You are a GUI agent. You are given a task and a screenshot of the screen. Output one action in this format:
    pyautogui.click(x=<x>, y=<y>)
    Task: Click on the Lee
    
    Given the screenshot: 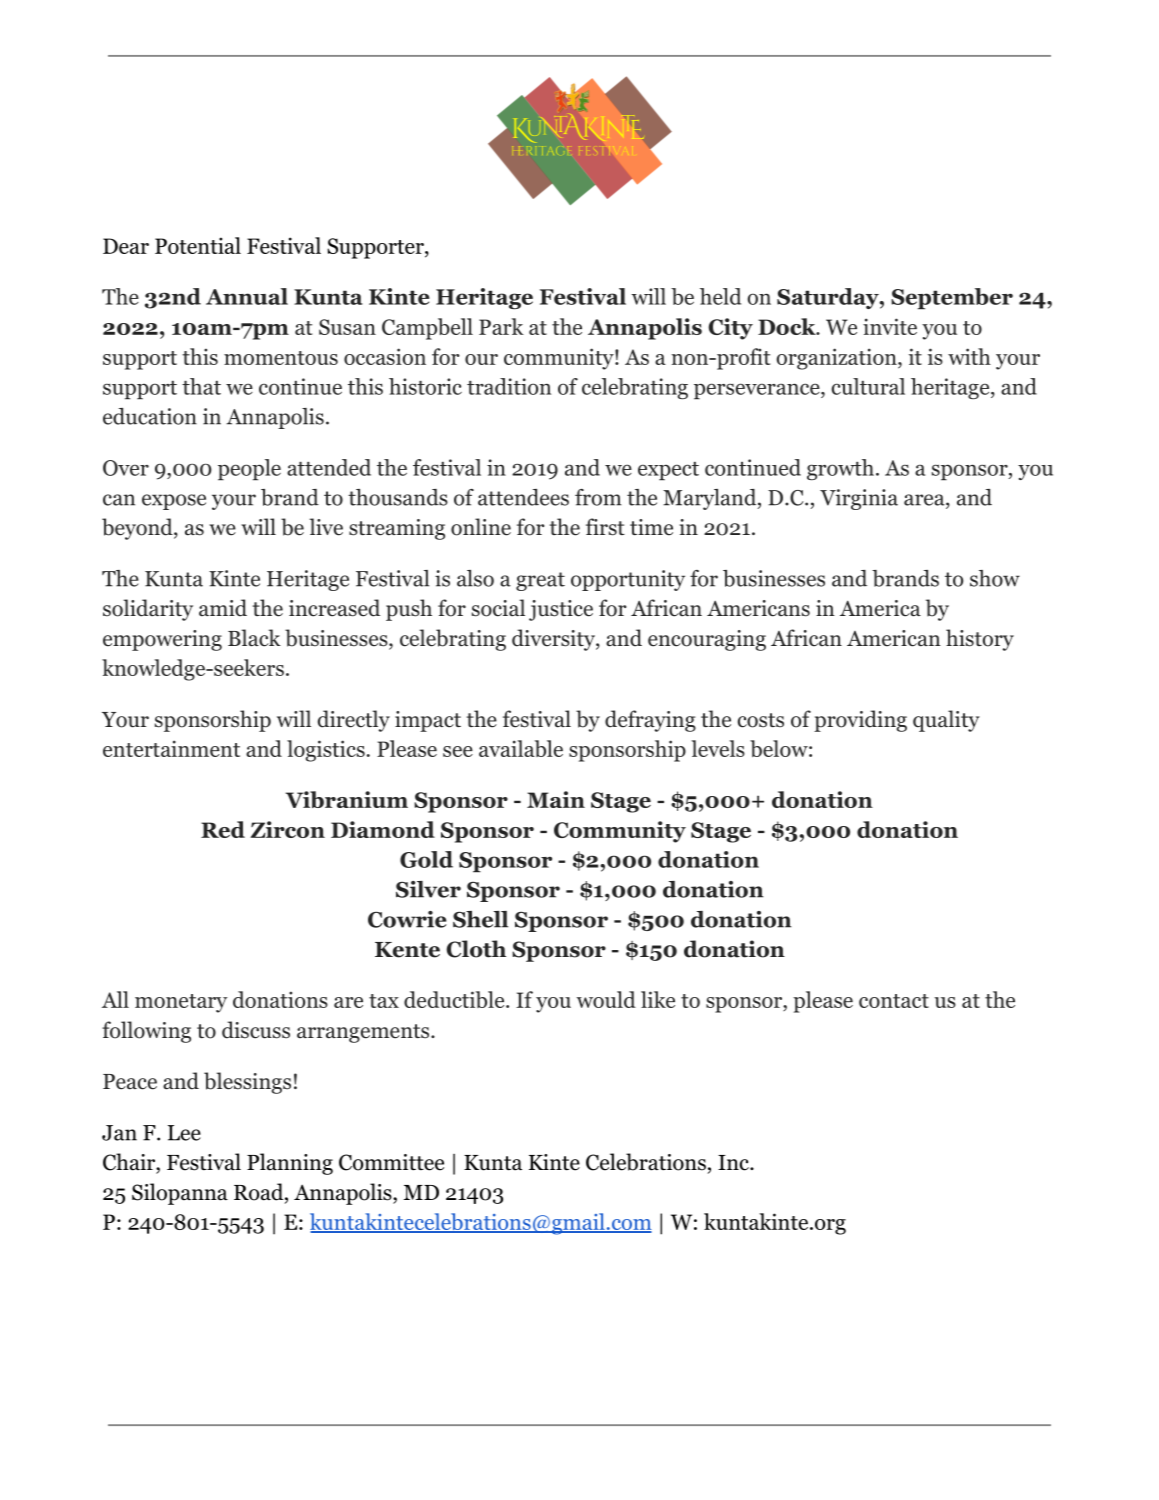 What is the action you would take?
    pyautogui.click(x=184, y=1133)
